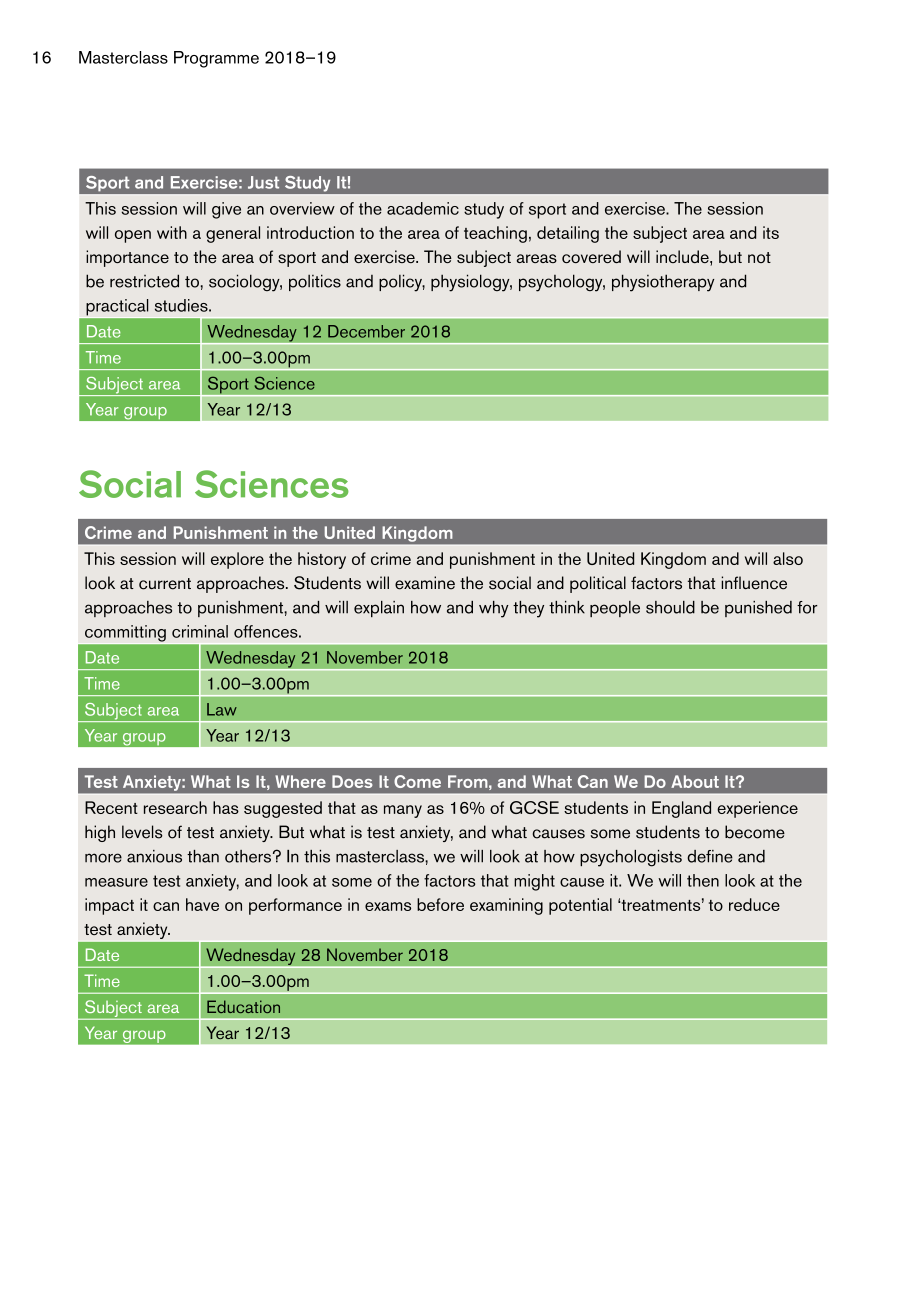 The width and height of the page is (924, 1311). What do you see at coordinates (237, 560) in the page?
I see `explore` at bounding box center [237, 560].
